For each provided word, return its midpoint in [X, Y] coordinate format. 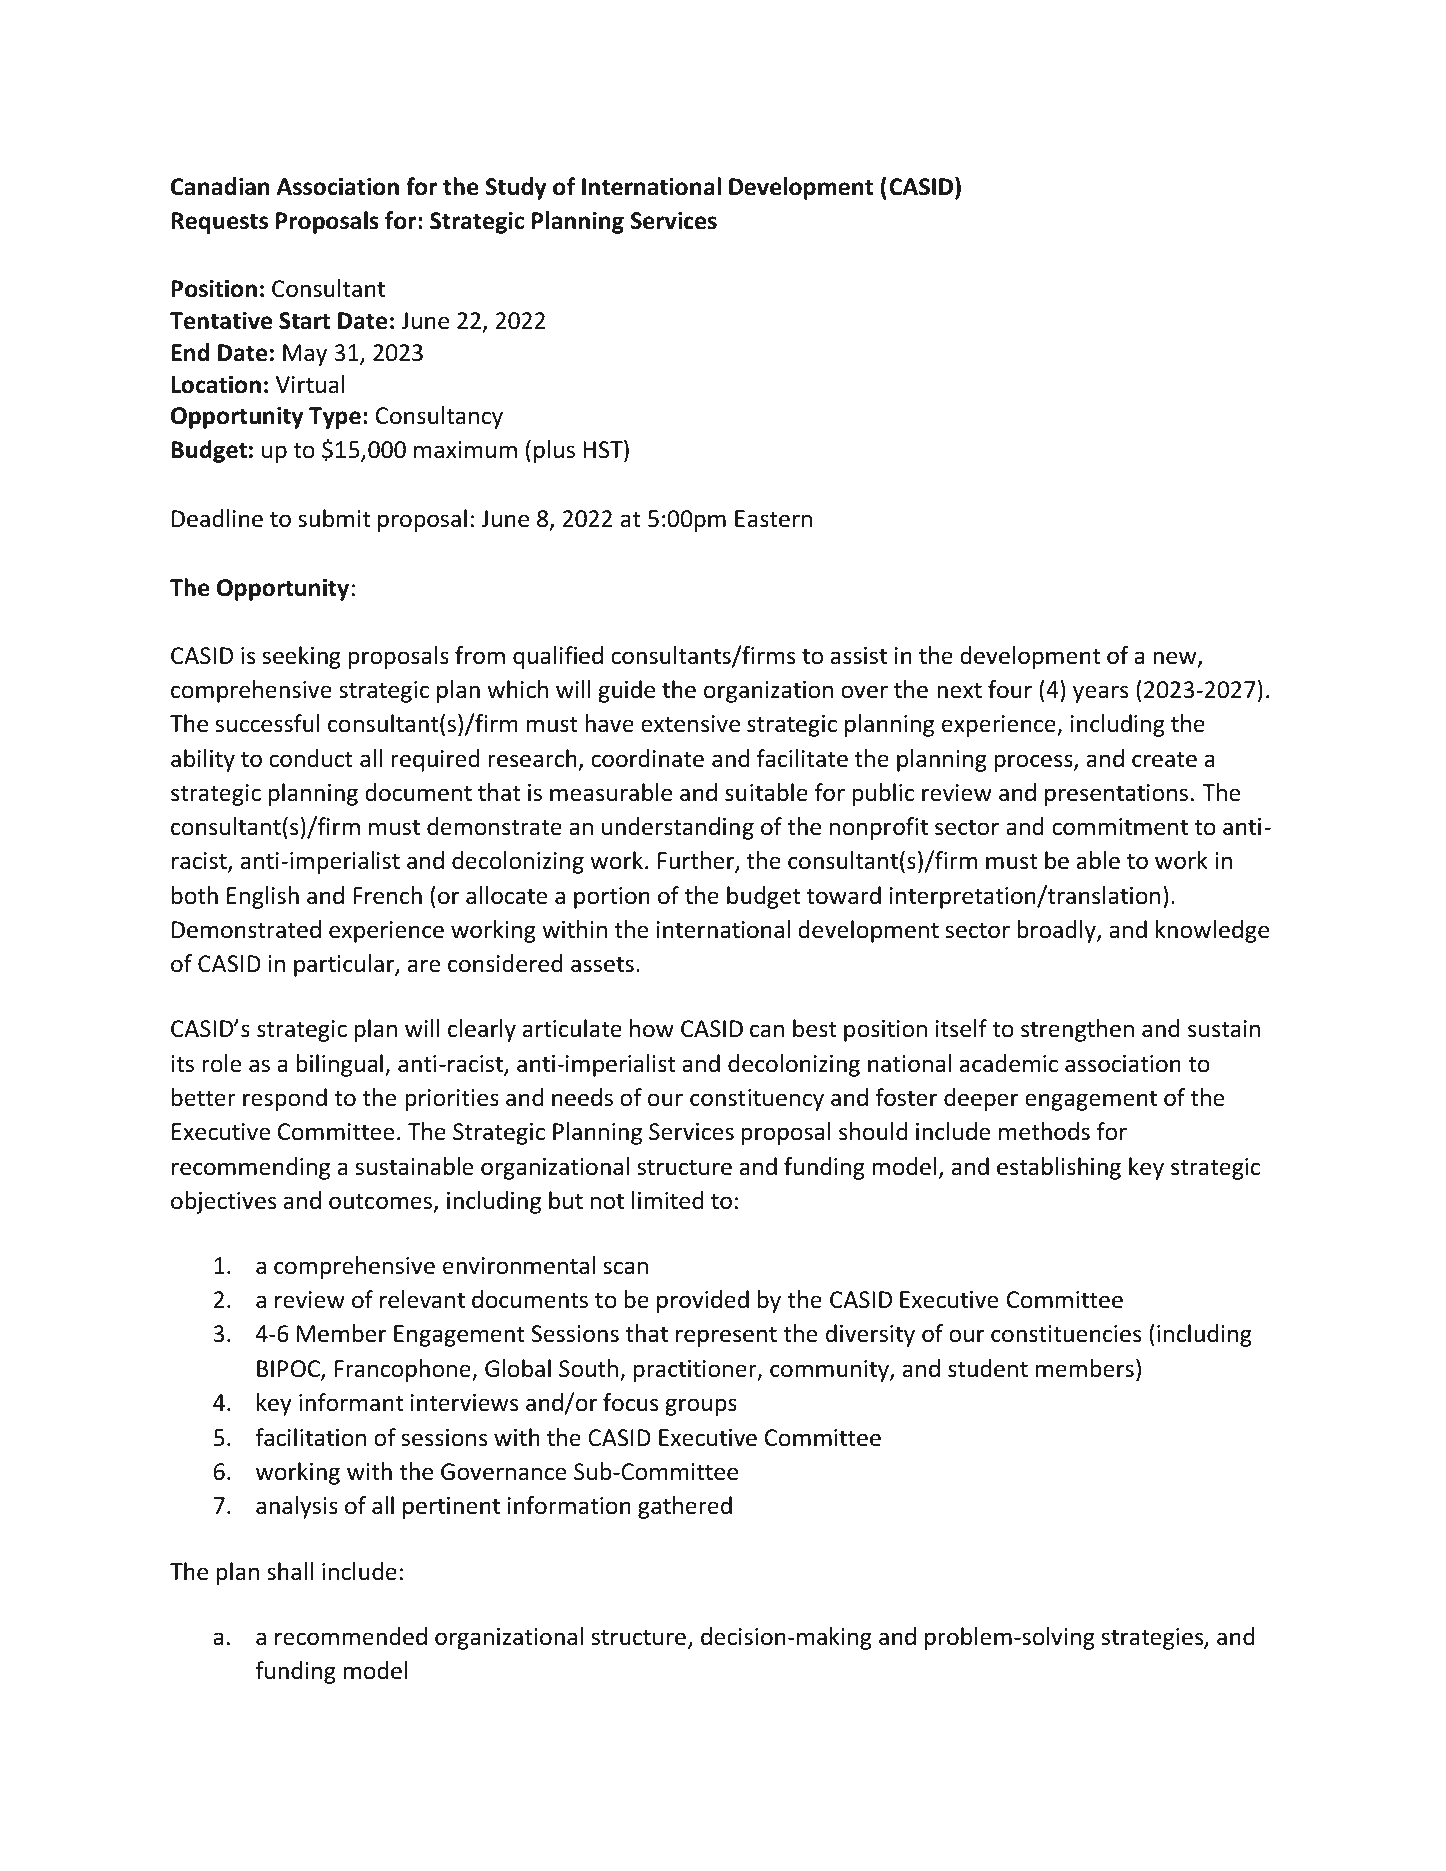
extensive [690, 724]
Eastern [773, 519]
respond [285, 1099]
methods [1044, 1131]
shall [290, 1571]
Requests [219, 223]
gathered [685, 1507]
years [1100, 694]
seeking [301, 657]
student [988, 1368]
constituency [757, 1100]
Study [516, 188]
